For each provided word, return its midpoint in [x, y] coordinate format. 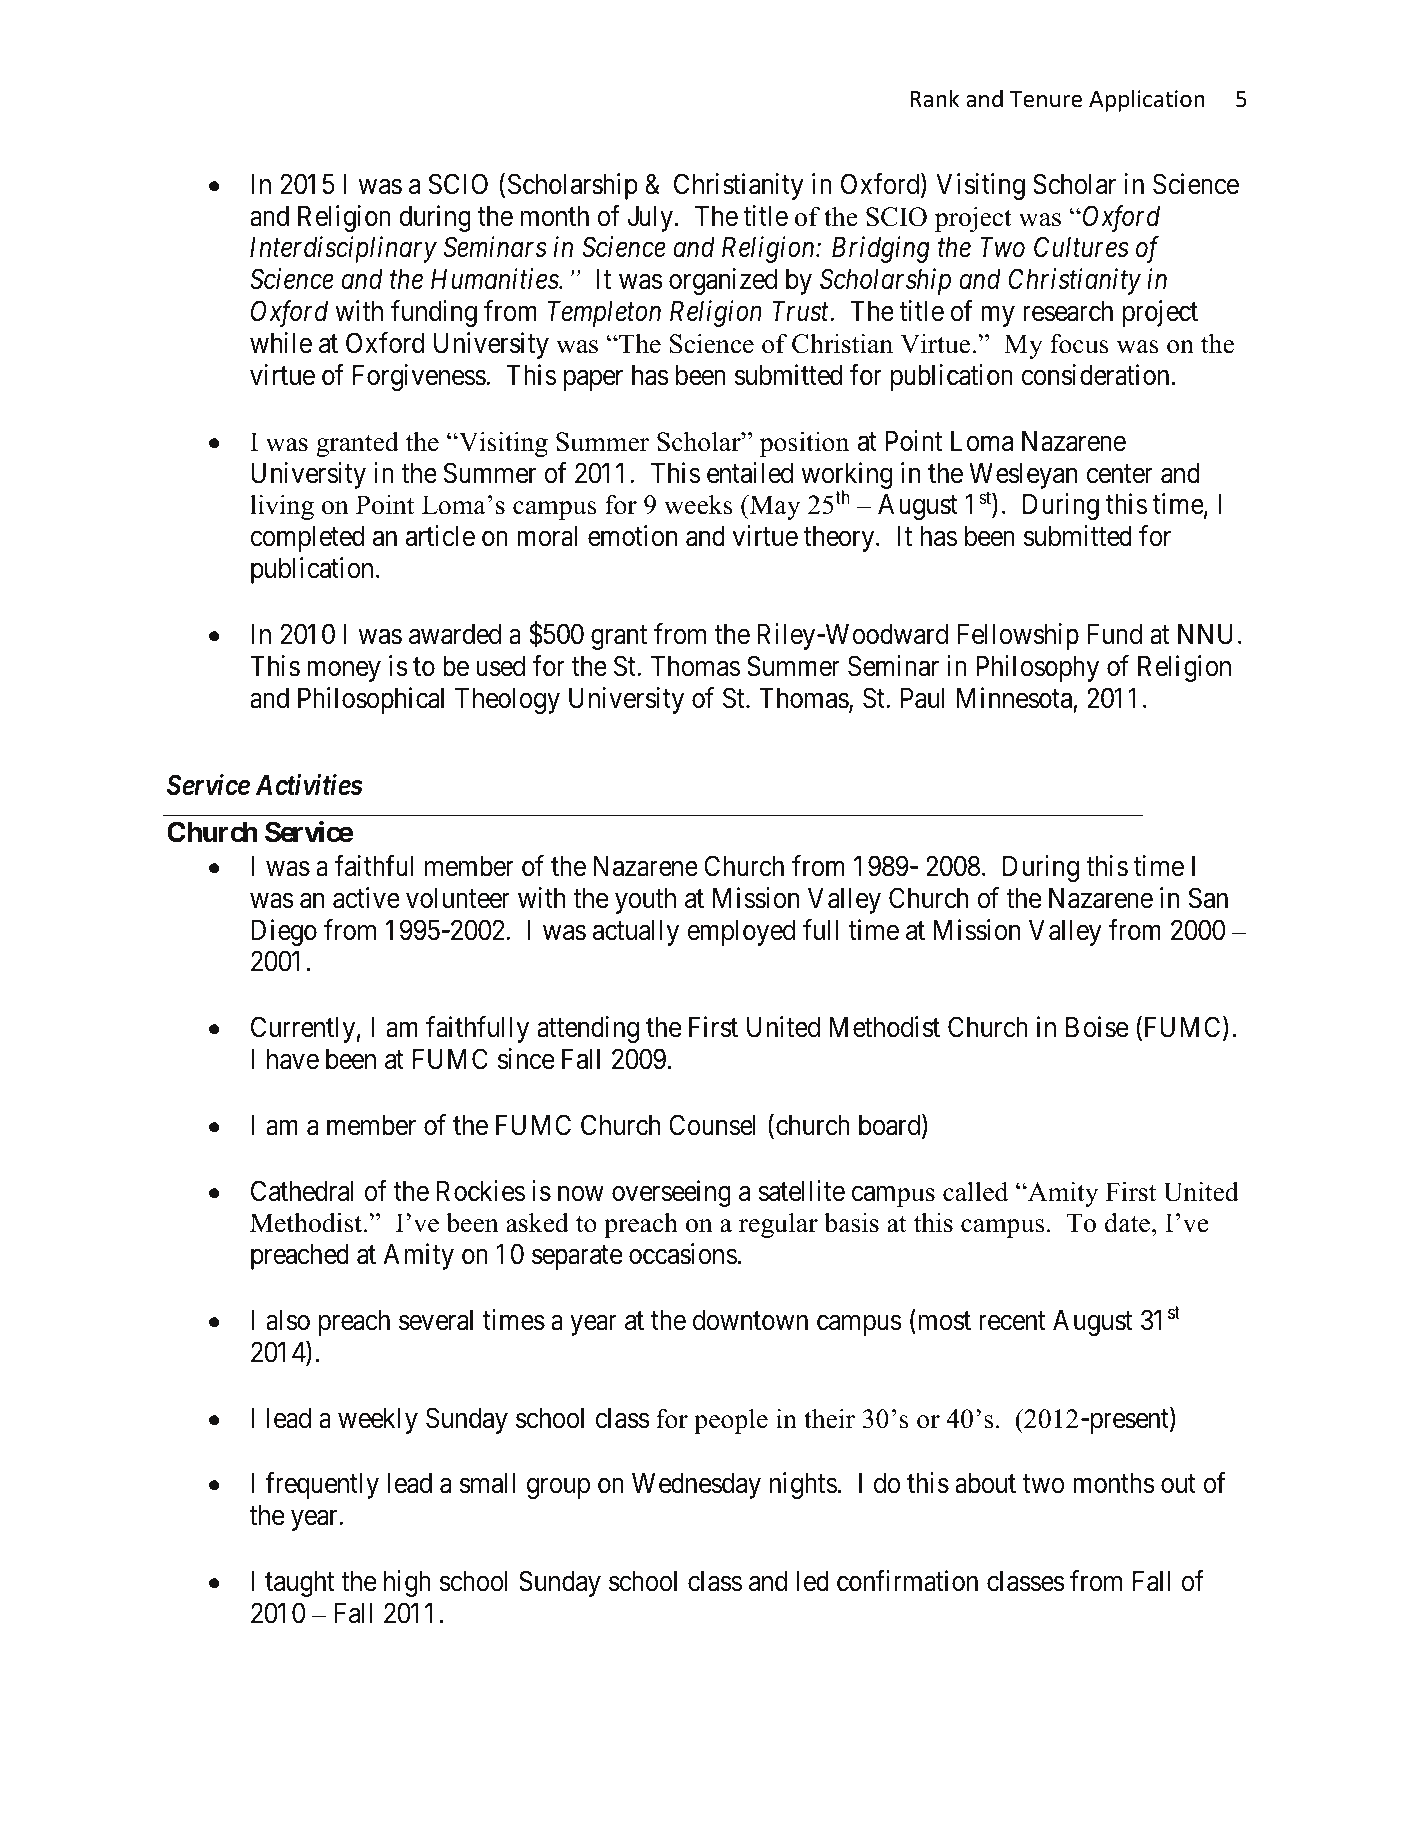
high [407, 1583]
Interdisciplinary [343, 250]
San [1208, 898]
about [985, 1483]
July [650, 219]
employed [741, 933]
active [366, 898]
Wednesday [696, 1486]
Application [1147, 100]
